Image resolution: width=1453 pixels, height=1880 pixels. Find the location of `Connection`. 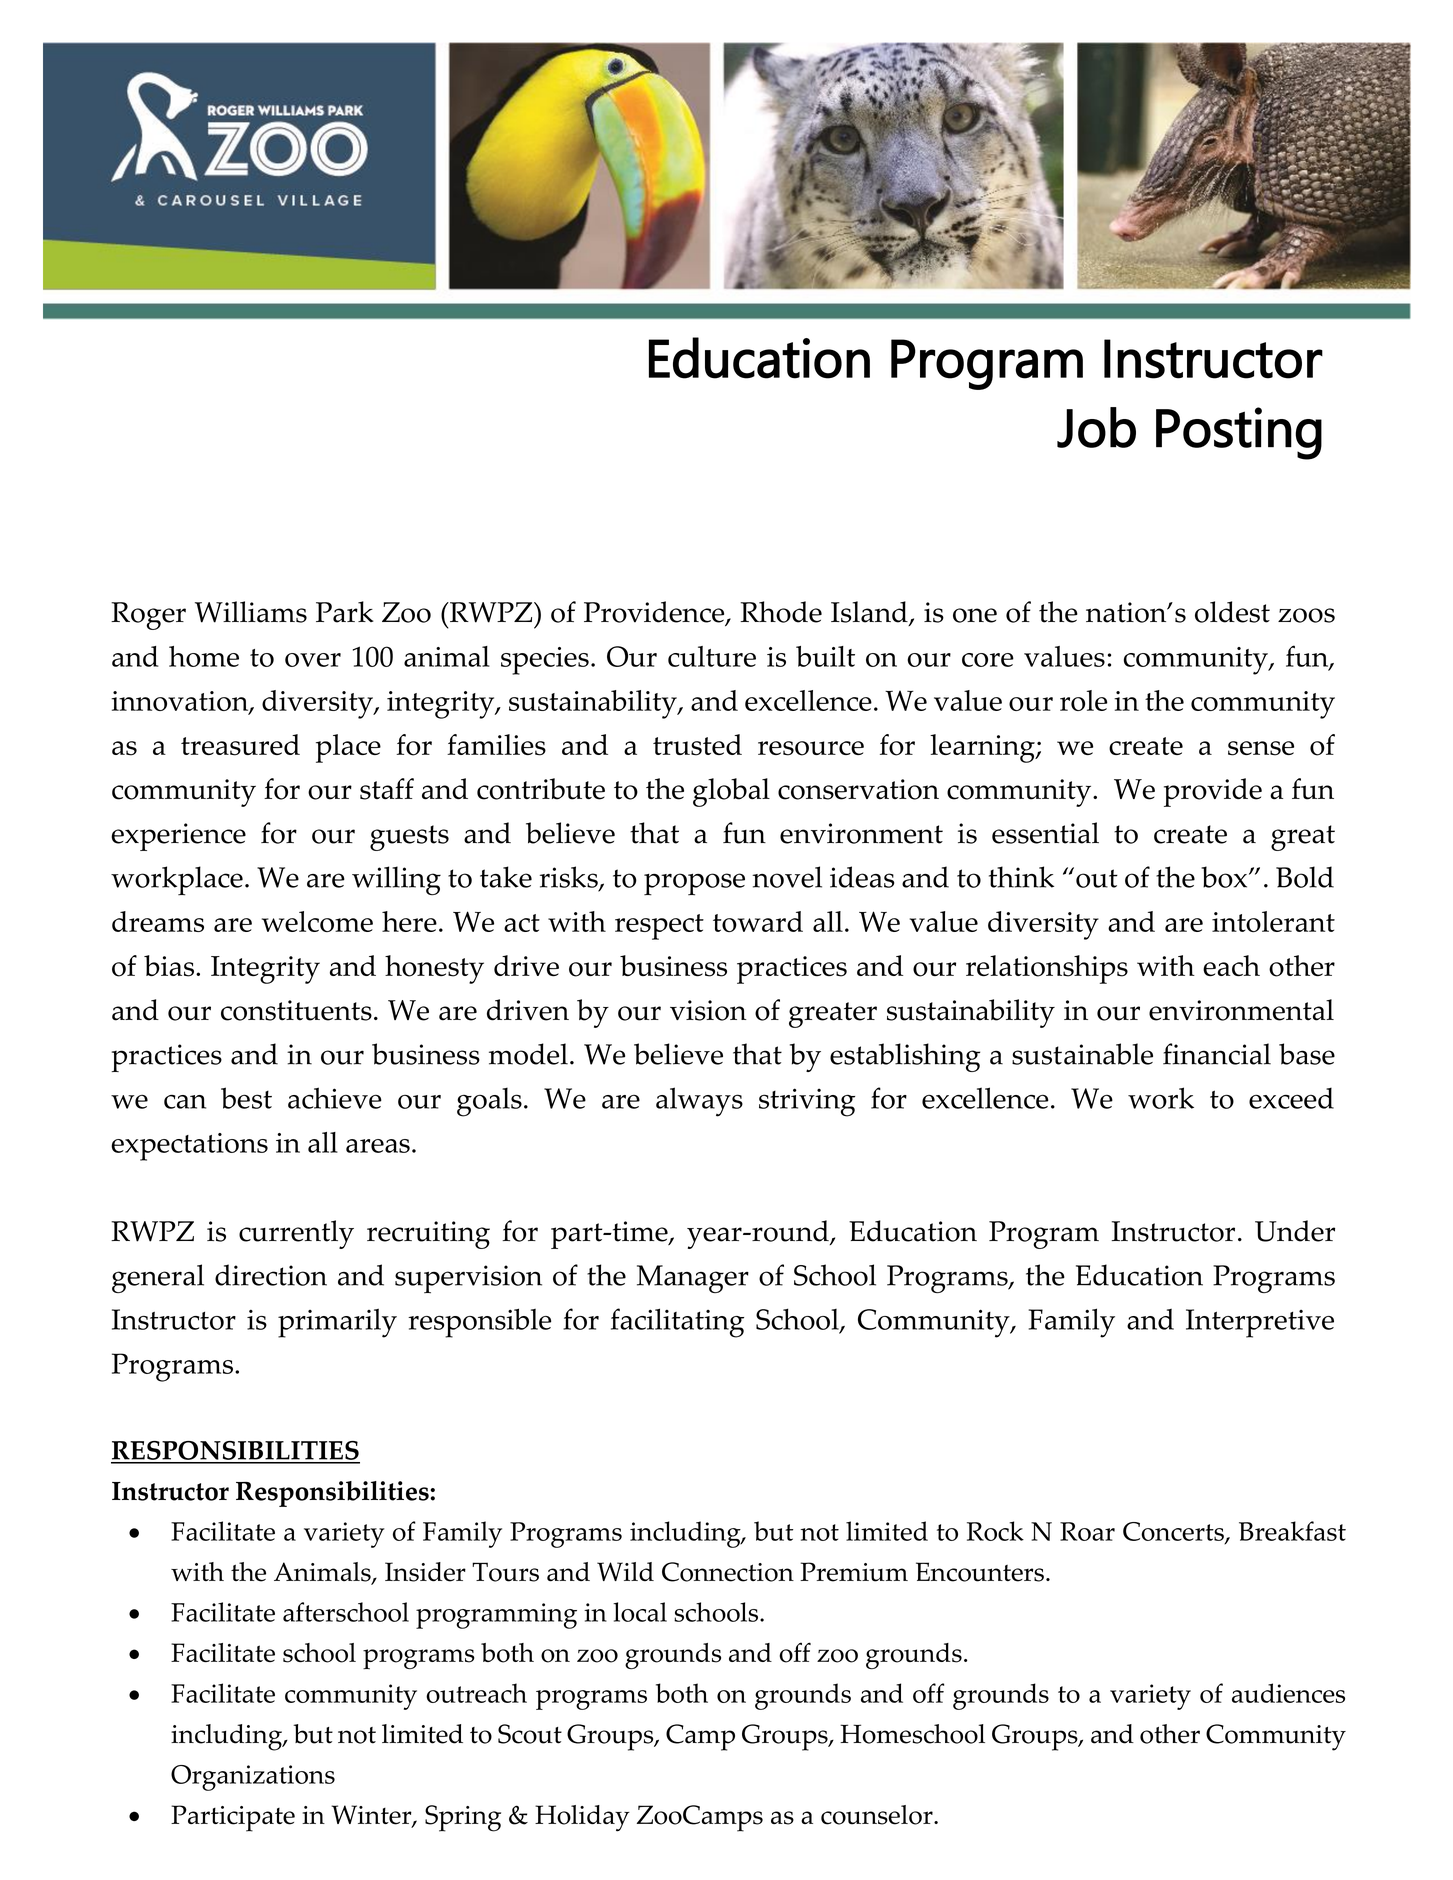

Connection is located at coordinates (728, 1572).
